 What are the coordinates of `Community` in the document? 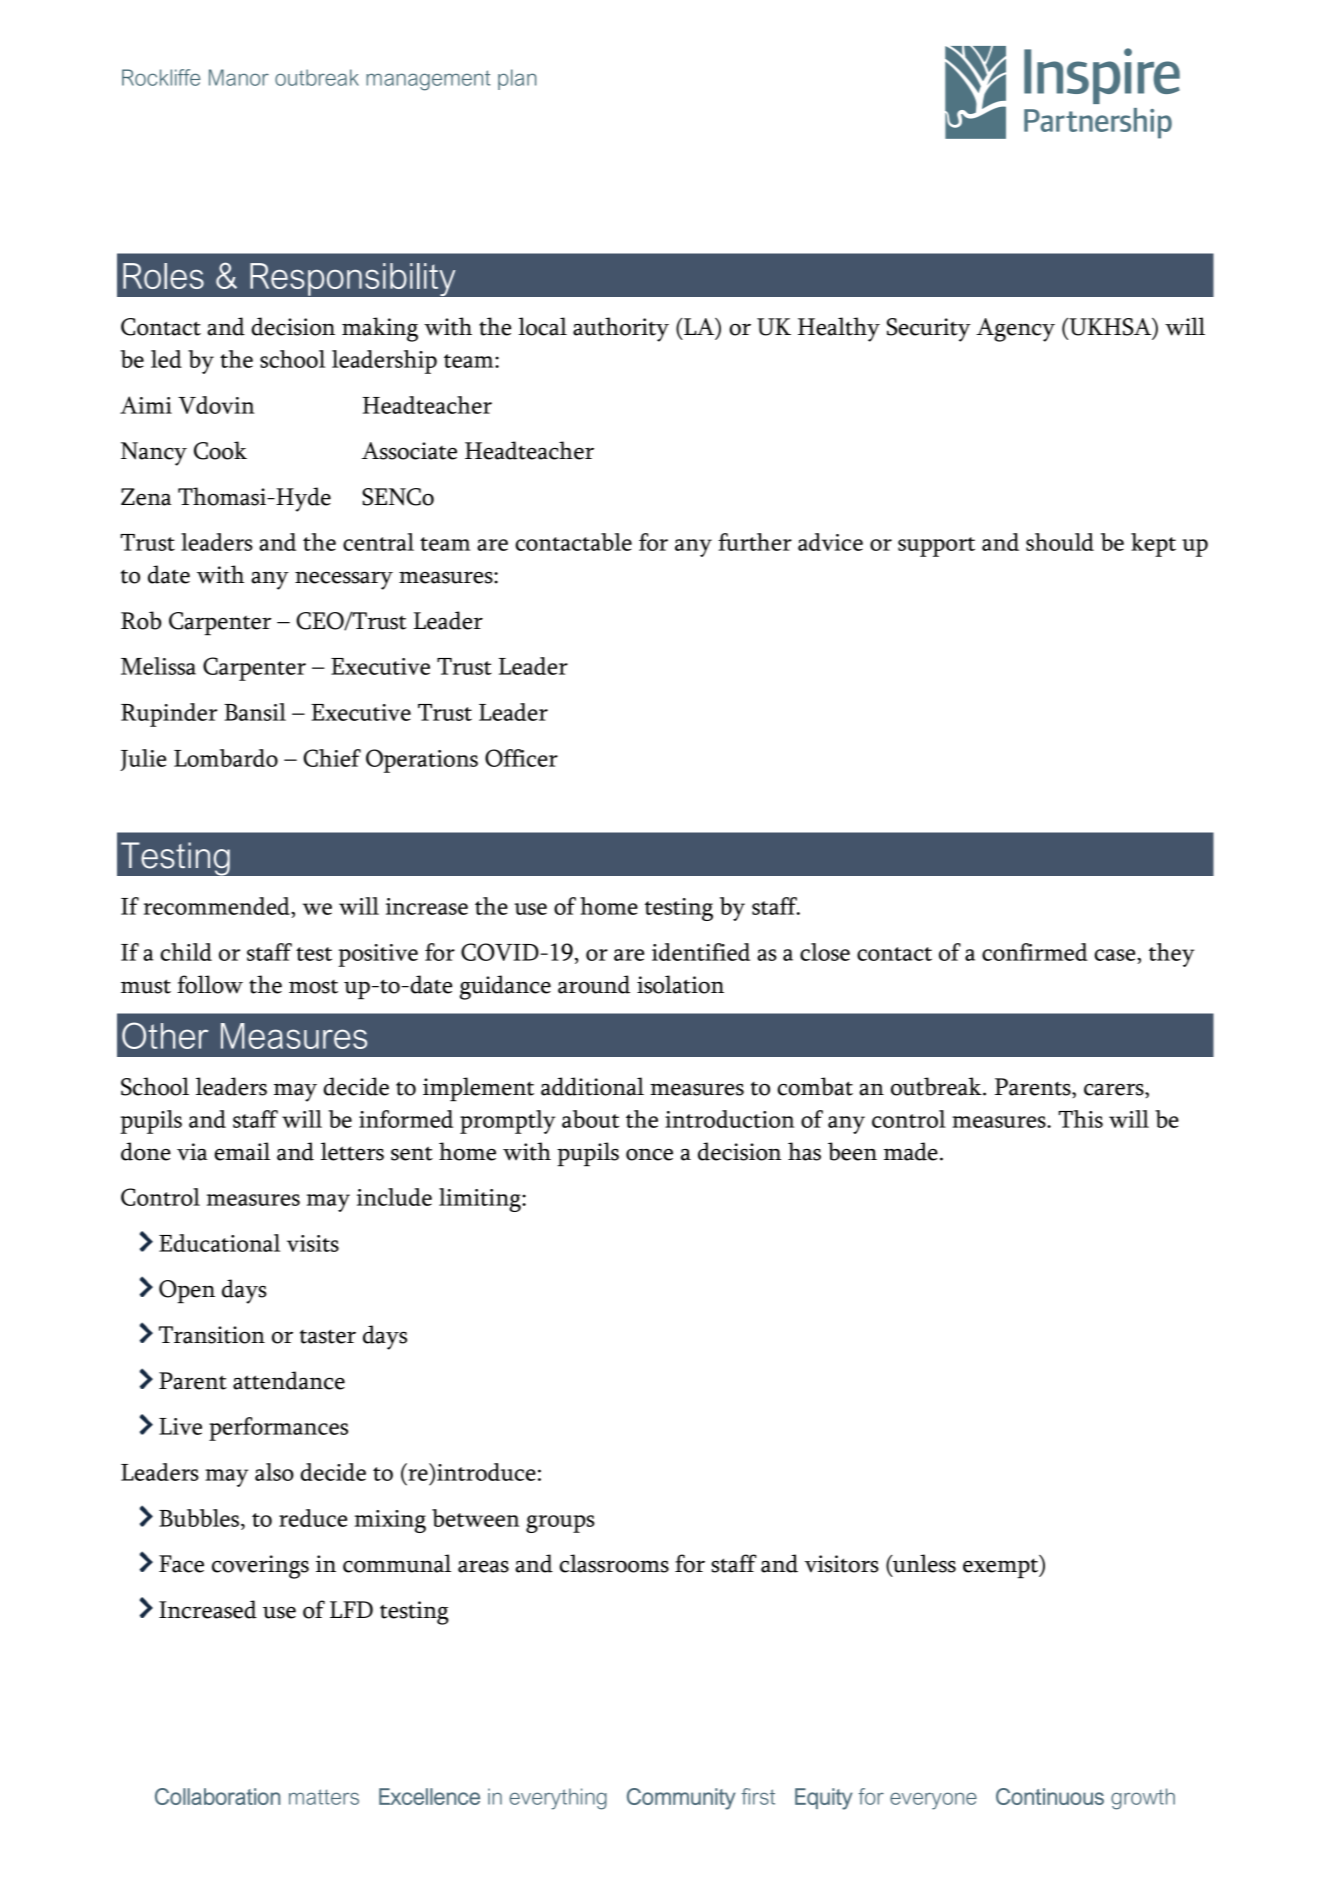 It's located at (681, 1799).
